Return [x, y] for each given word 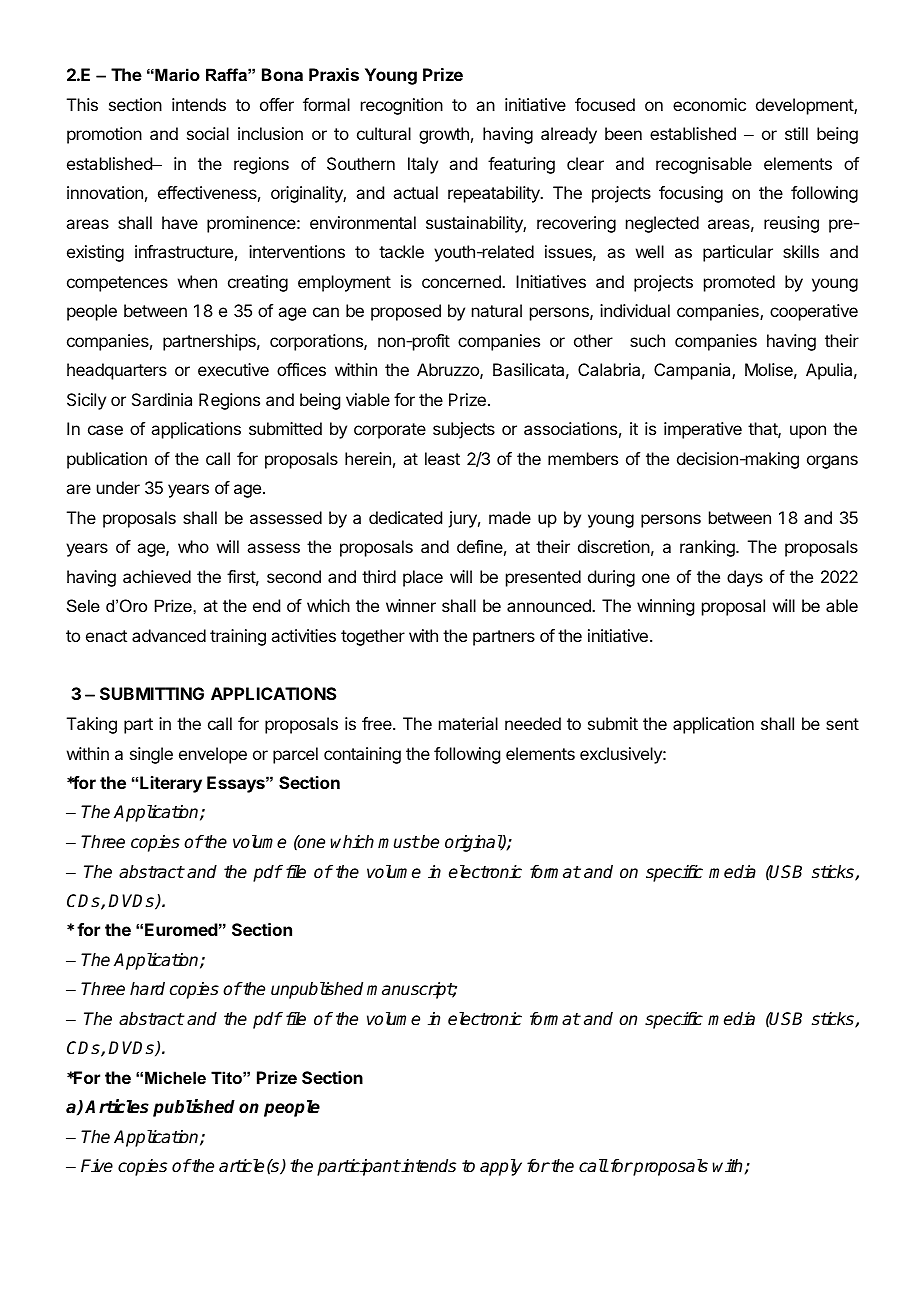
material [468, 723]
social [208, 133]
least [442, 458]
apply [501, 1167]
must [399, 842]
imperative [703, 430]
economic [709, 104]
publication [107, 460]
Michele [175, 1077]
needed [533, 723]
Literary [171, 784]
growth [444, 135]
